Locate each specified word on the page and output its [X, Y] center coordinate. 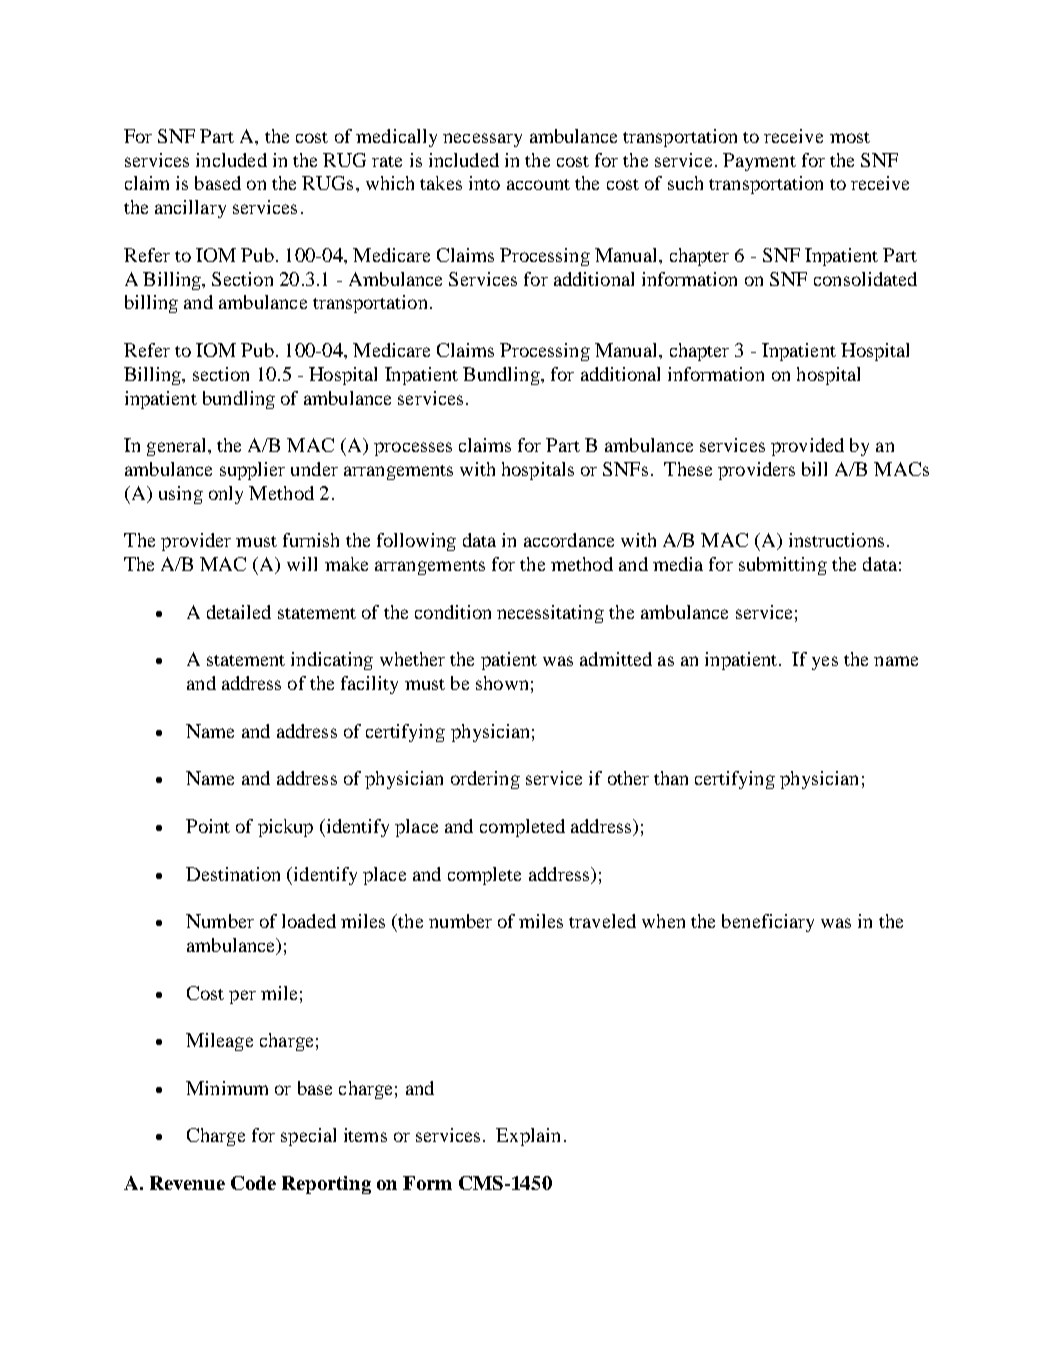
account [538, 184]
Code [253, 1183]
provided [807, 447]
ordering [485, 780]
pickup [285, 828]
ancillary [190, 209]
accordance [569, 540]
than [671, 778]
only [226, 495]
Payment [759, 162]
